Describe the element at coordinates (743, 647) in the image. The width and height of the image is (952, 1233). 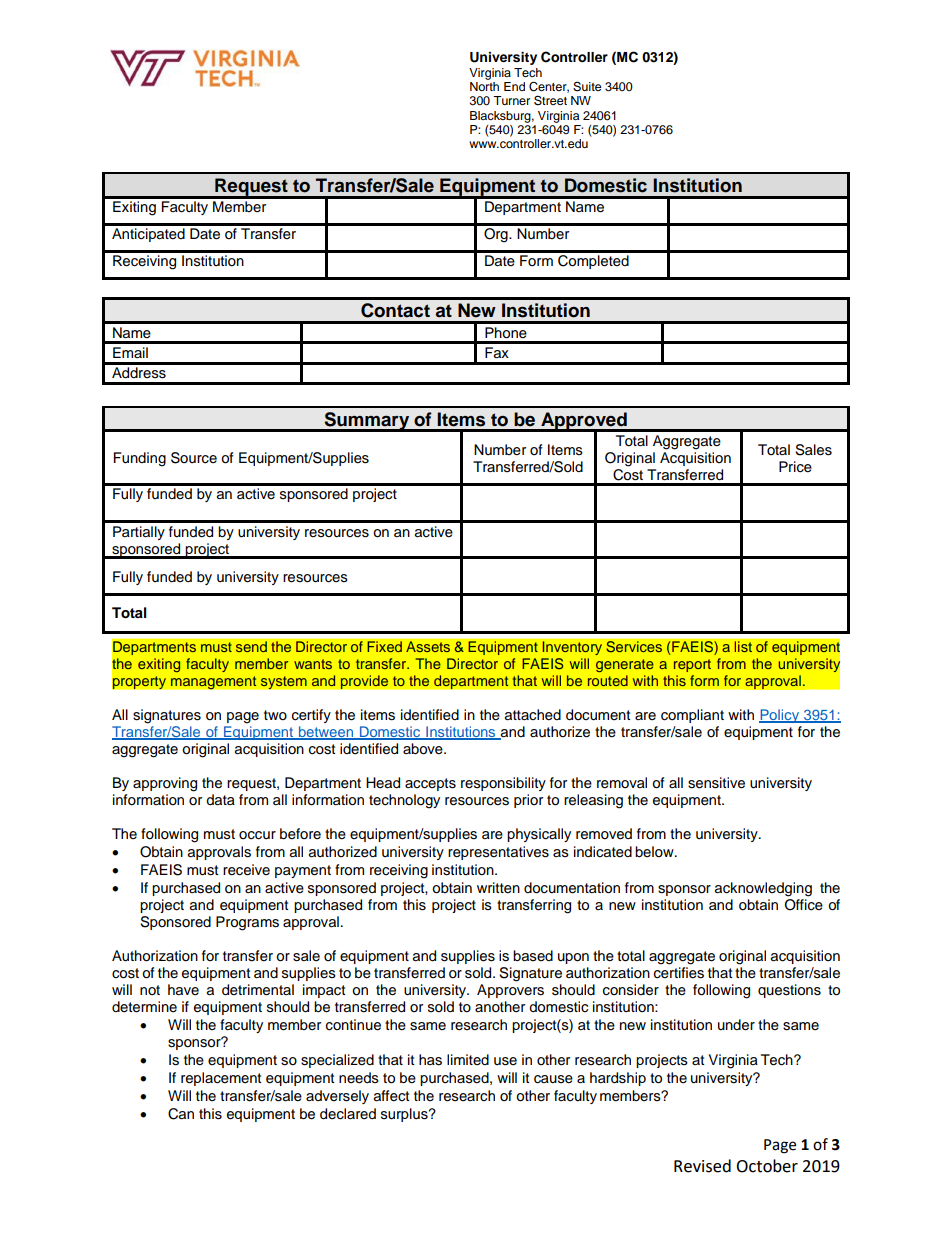
I see `list` at that location.
